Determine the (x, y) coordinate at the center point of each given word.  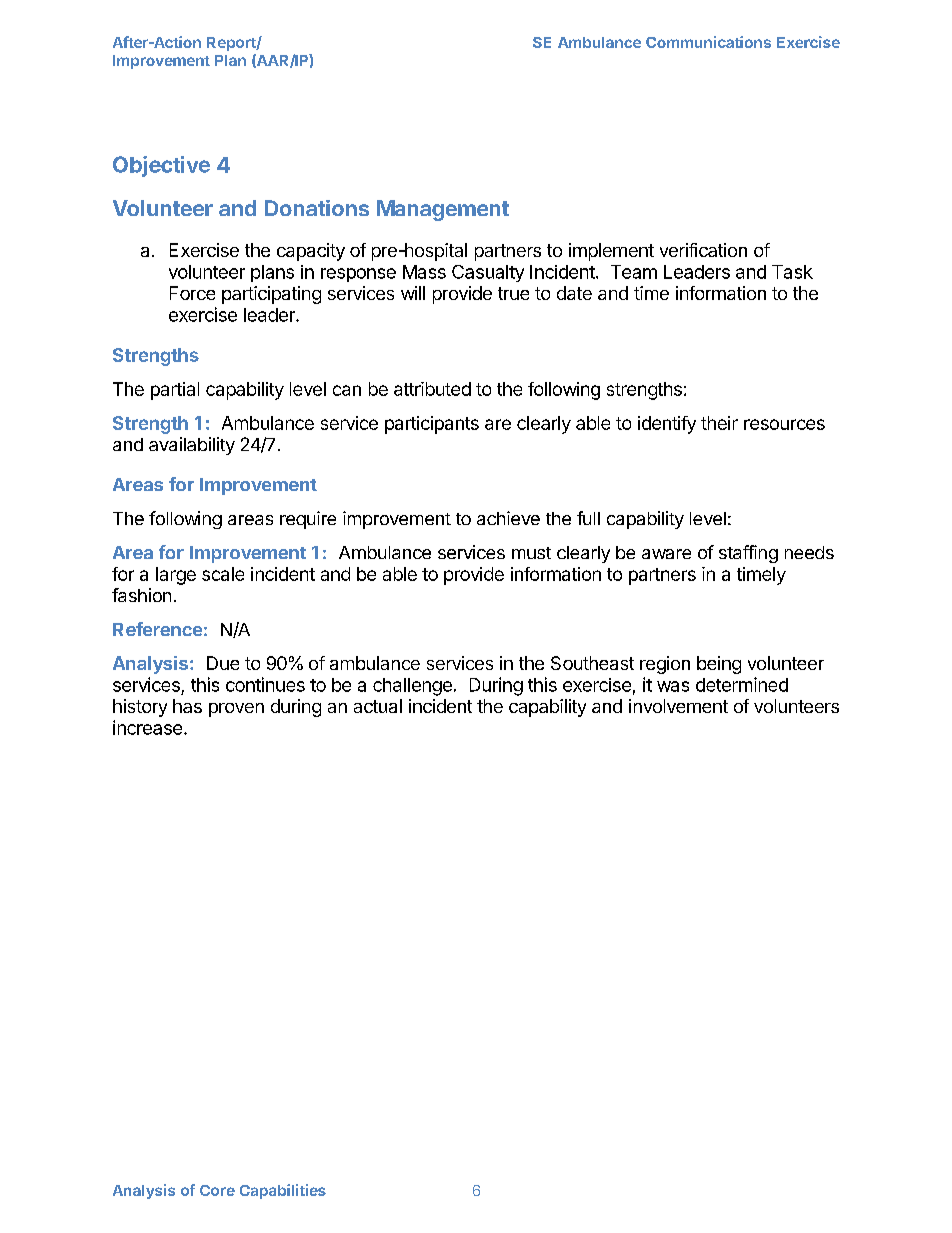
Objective (161, 166)
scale (223, 574)
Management (443, 210)
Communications (708, 42)
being (719, 665)
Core (217, 1190)
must (531, 553)
